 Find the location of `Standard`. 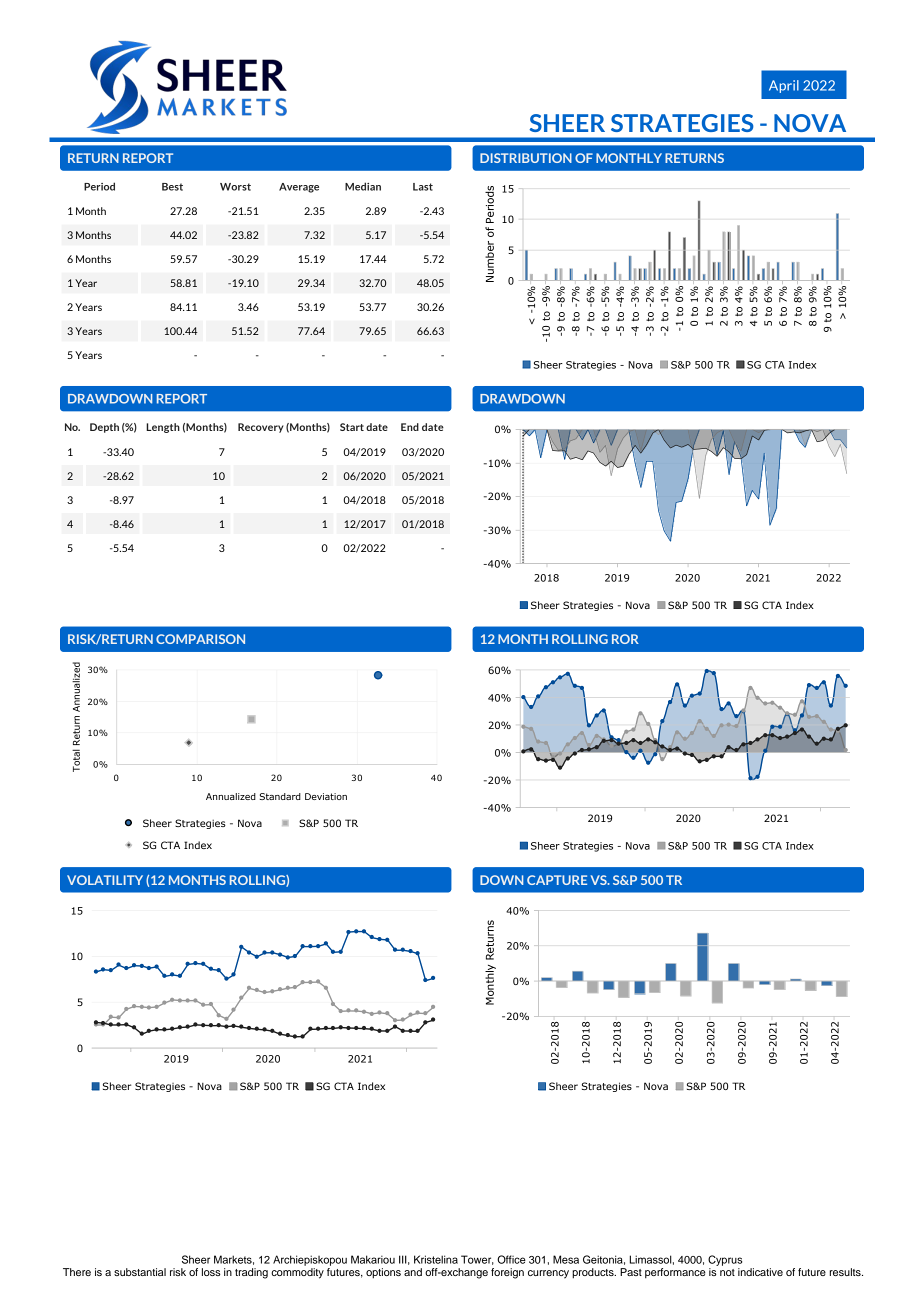

Standard is located at coordinates (280, 796).
